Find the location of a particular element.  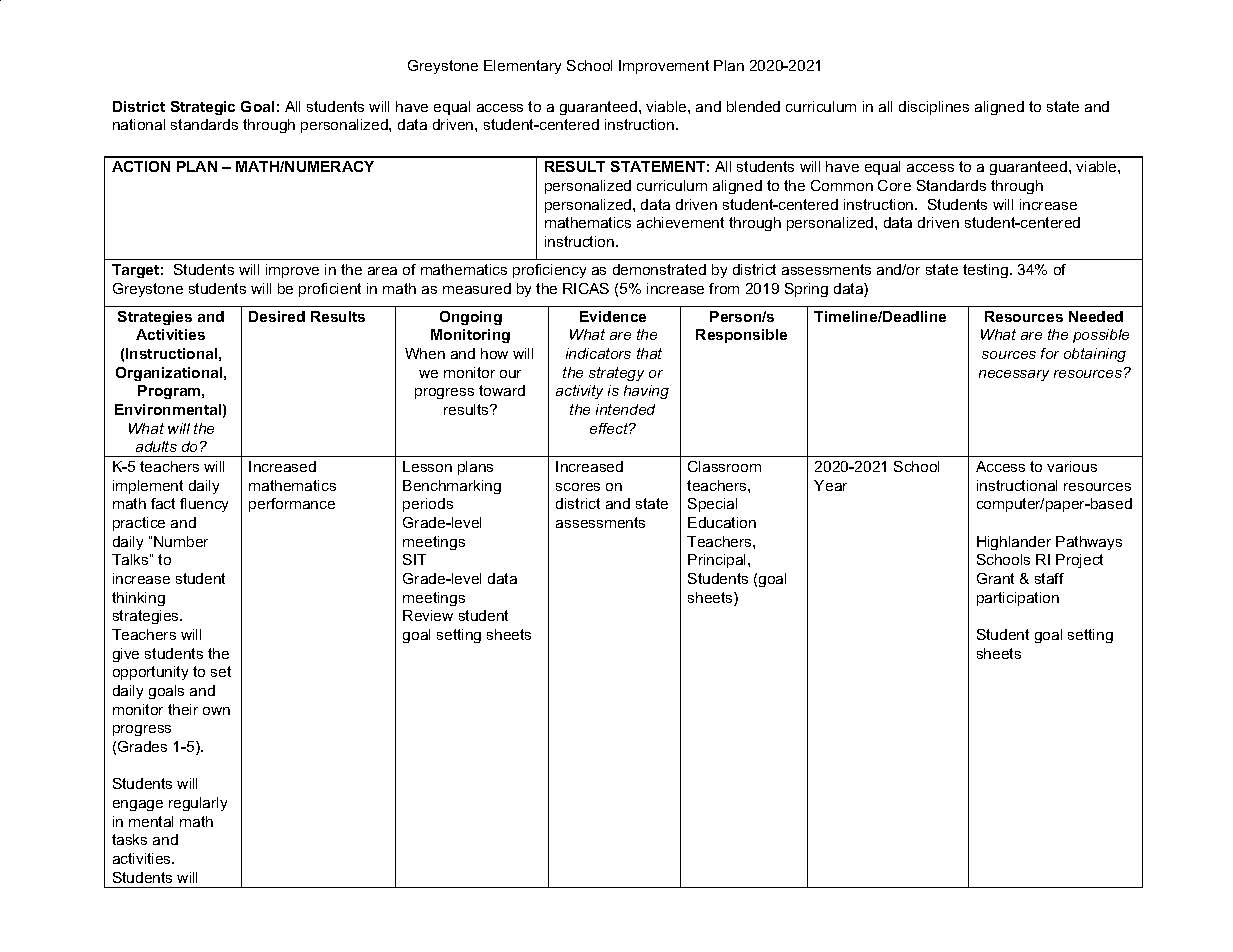

disciplines is located at coordinates (934, 108).
